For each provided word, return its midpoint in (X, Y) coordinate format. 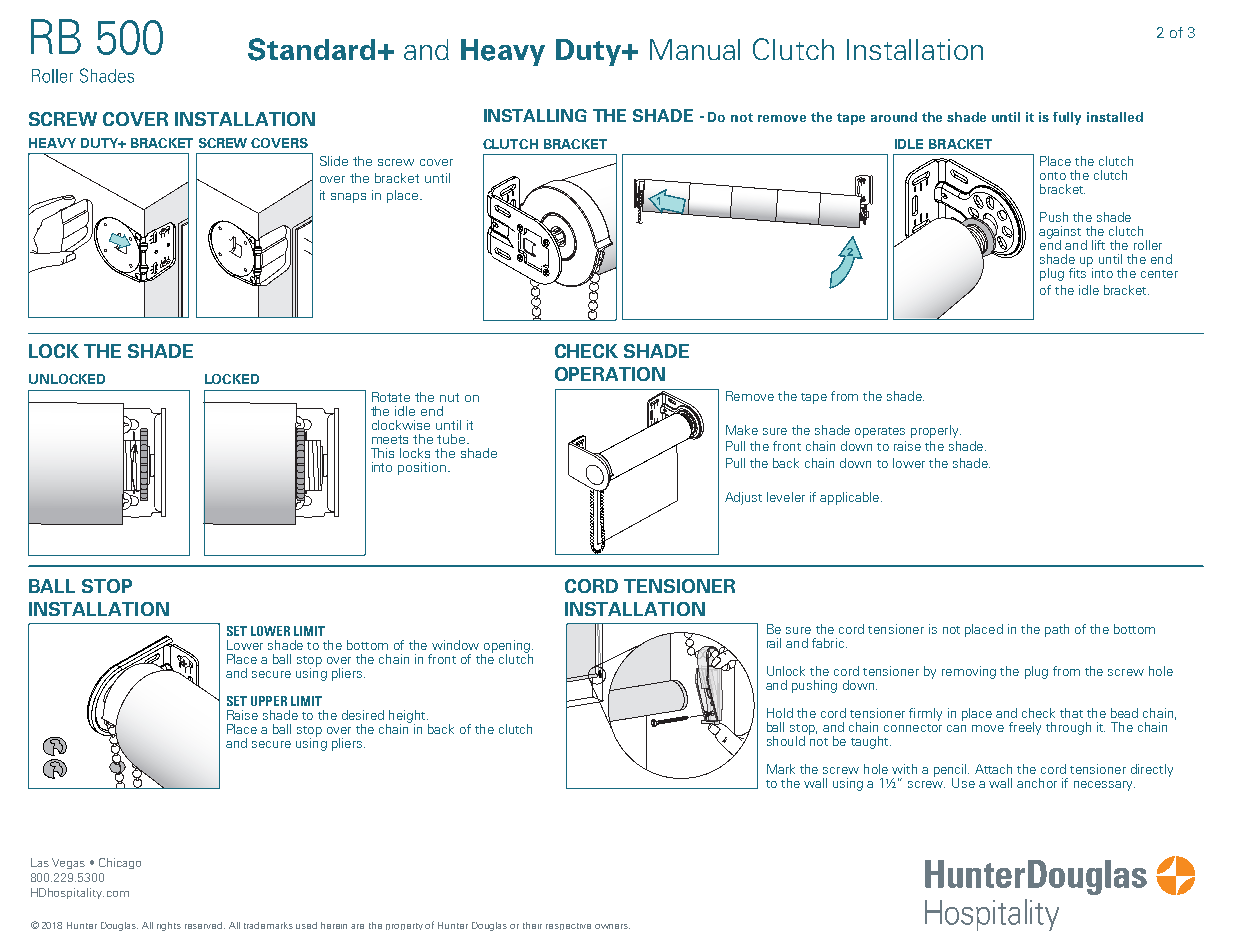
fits (1078, 272)
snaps (348, 198)
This (382, 453)
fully (1067, 118)
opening (505, 647)
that (1071, 713)
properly (936, 431)
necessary (1104, 786)
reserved (205, 925)
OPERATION (610, 374)
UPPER (269, 701)
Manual (695, 49)
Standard (311, 49)
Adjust (743, 498)
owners (612, 926)
